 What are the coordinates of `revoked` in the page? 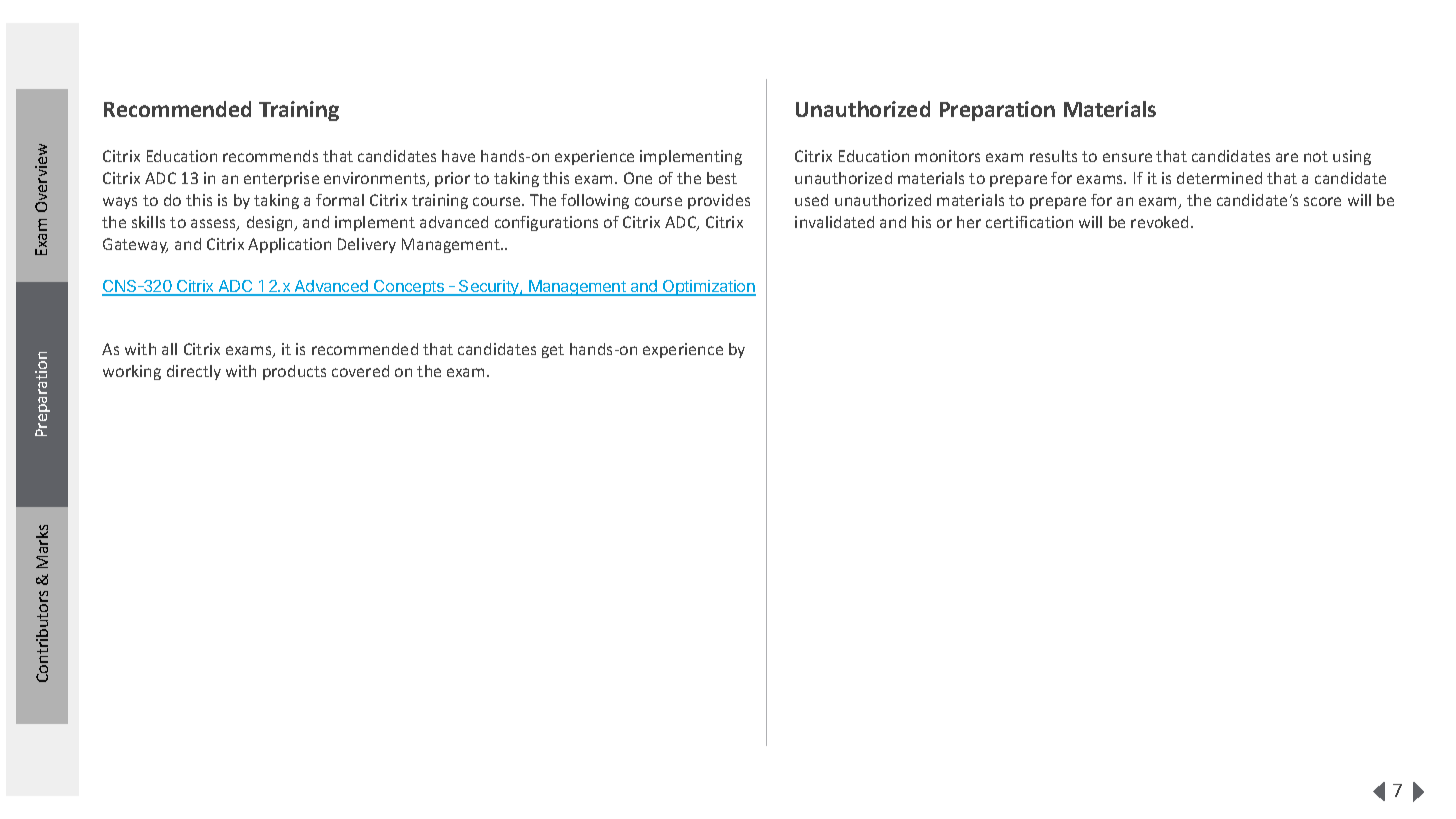 It's located at (1159, 222).
